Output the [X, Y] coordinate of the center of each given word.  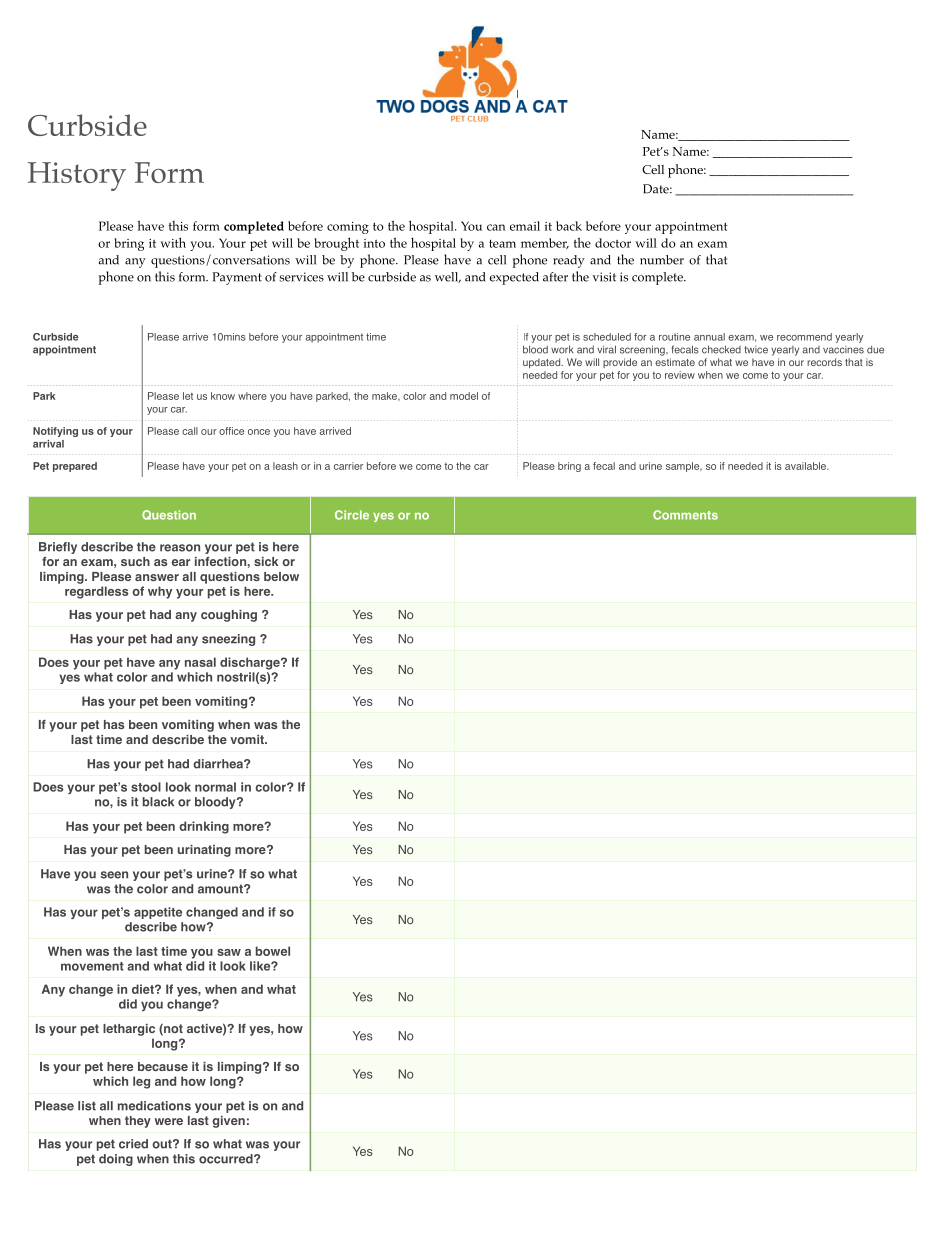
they [138, 1122]
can [496, 227]
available [807, 466]
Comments [685, 515]
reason [180, 548]
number [662, 260]
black [158, 802]
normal [215, 787]
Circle [352, 515]
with [173, 242]
